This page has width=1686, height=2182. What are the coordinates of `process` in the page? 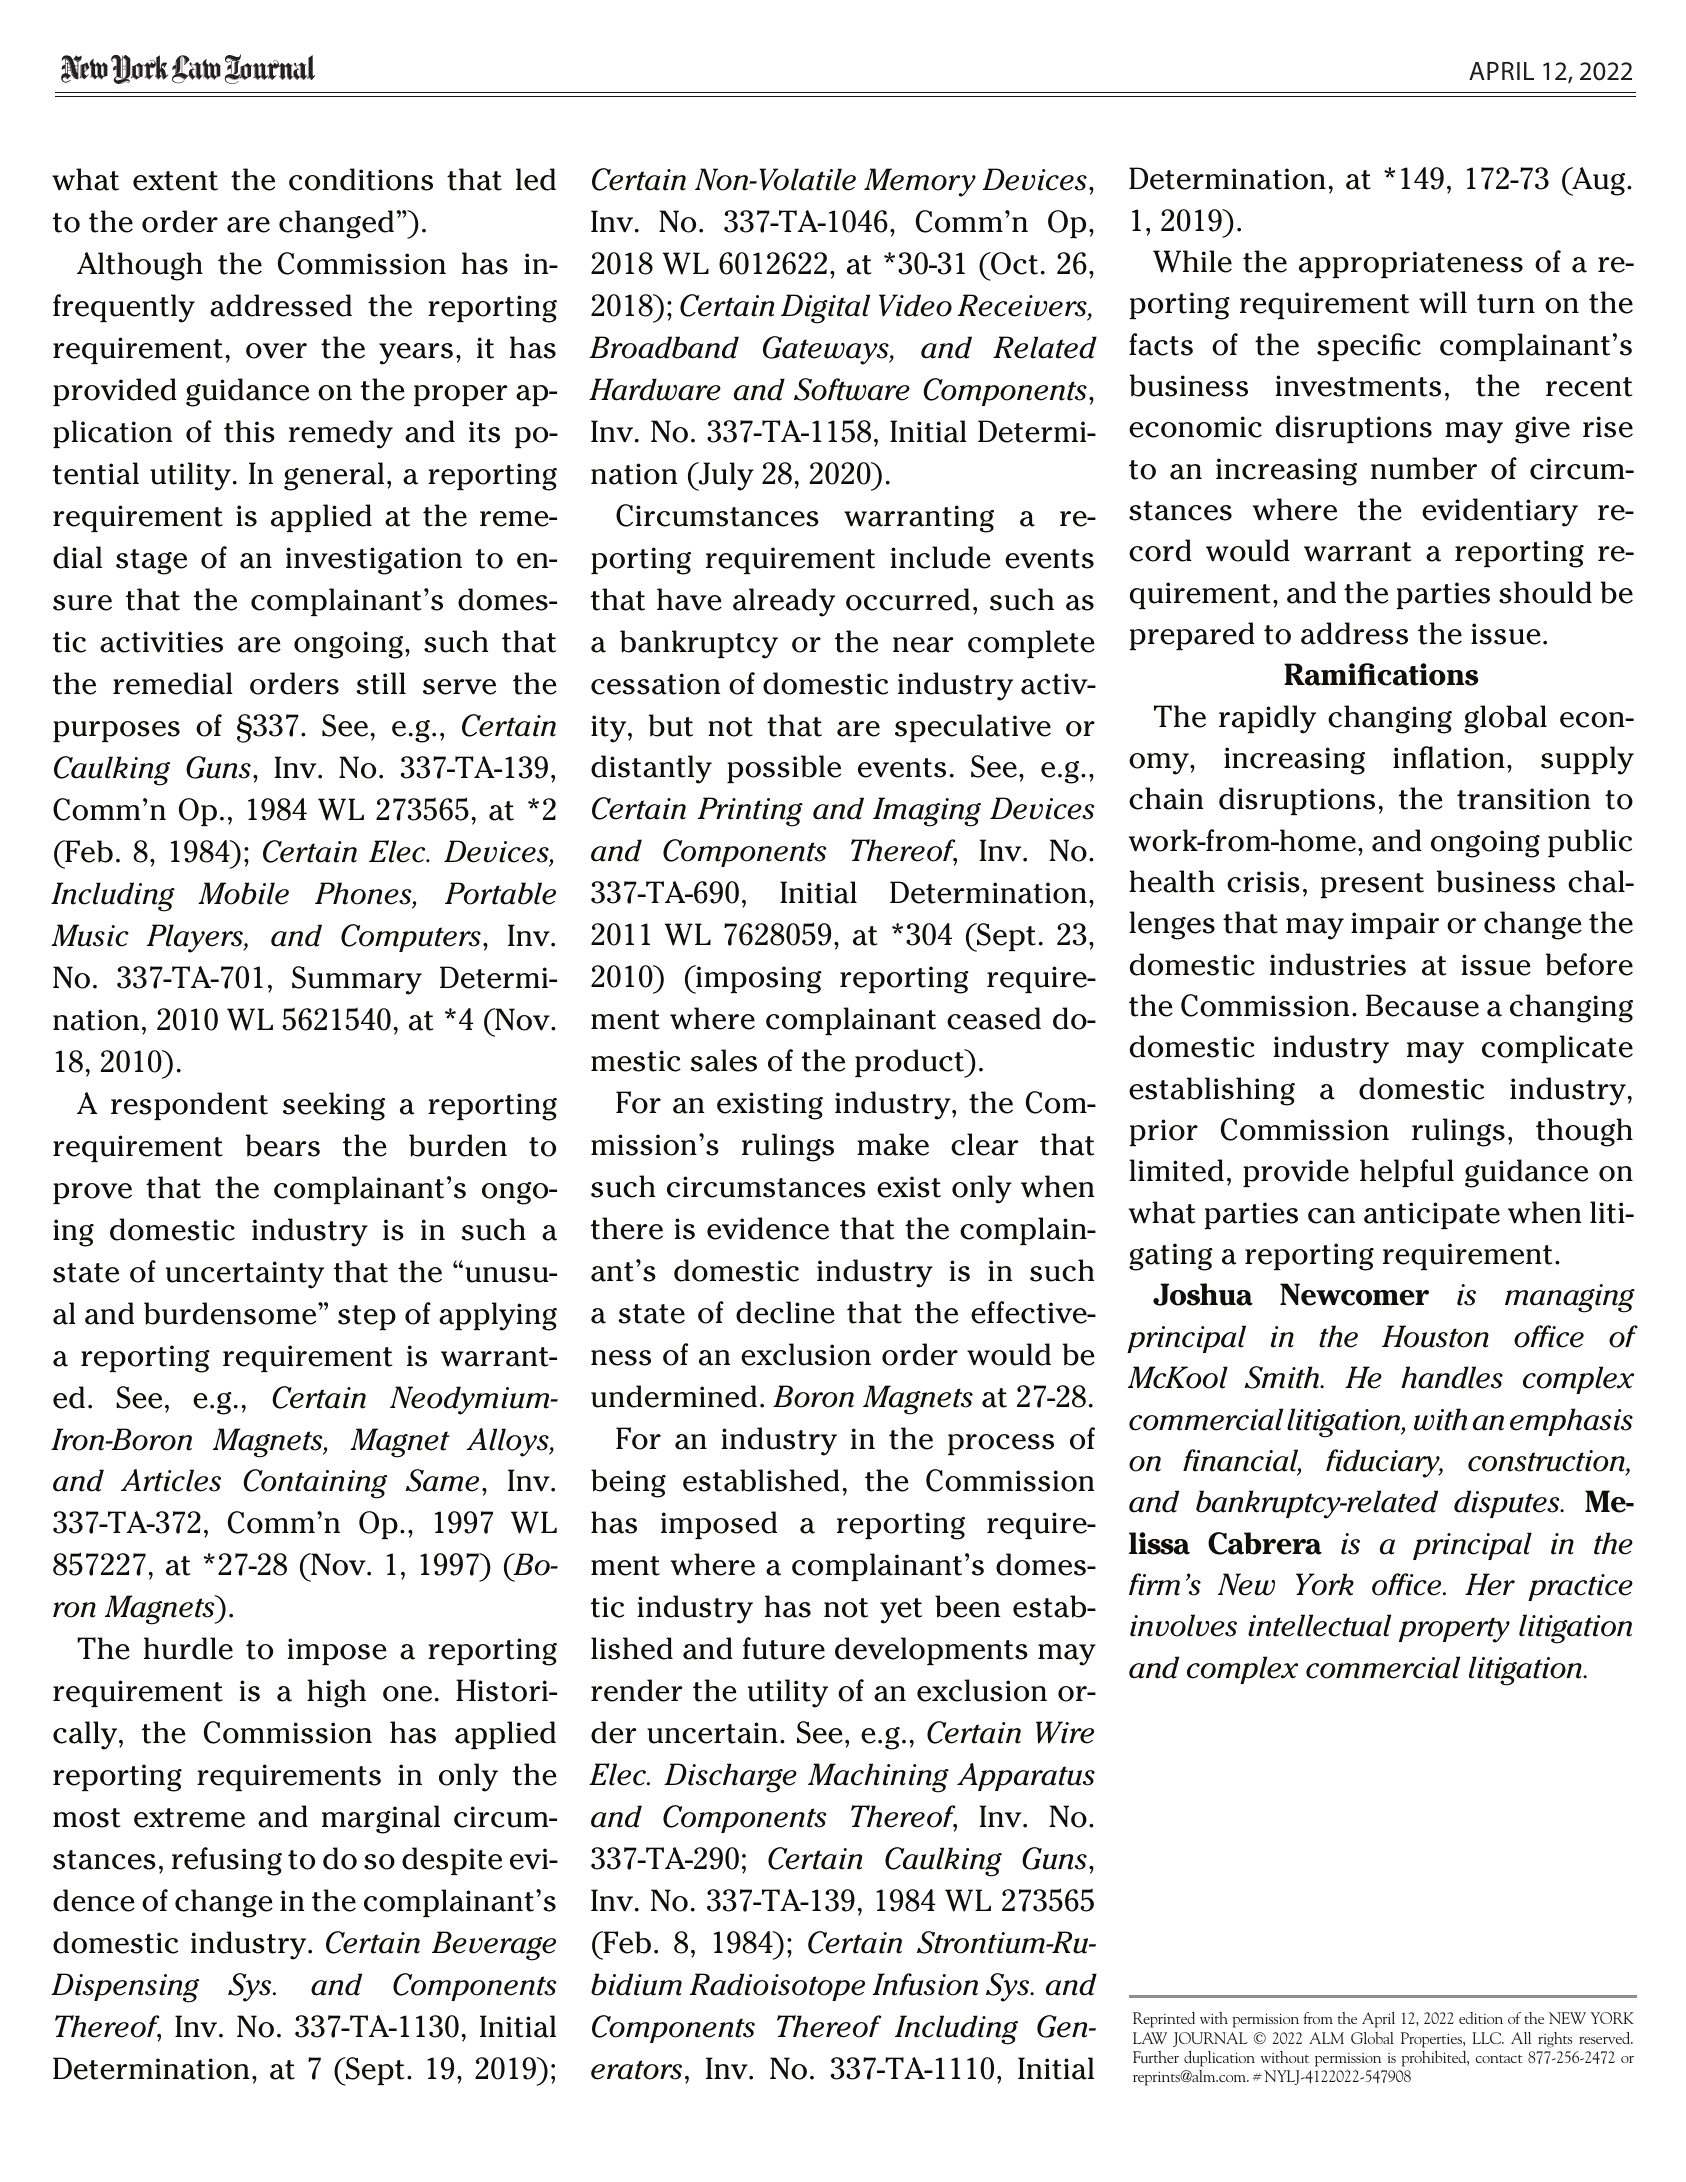 It's located at (1001, 1444).
